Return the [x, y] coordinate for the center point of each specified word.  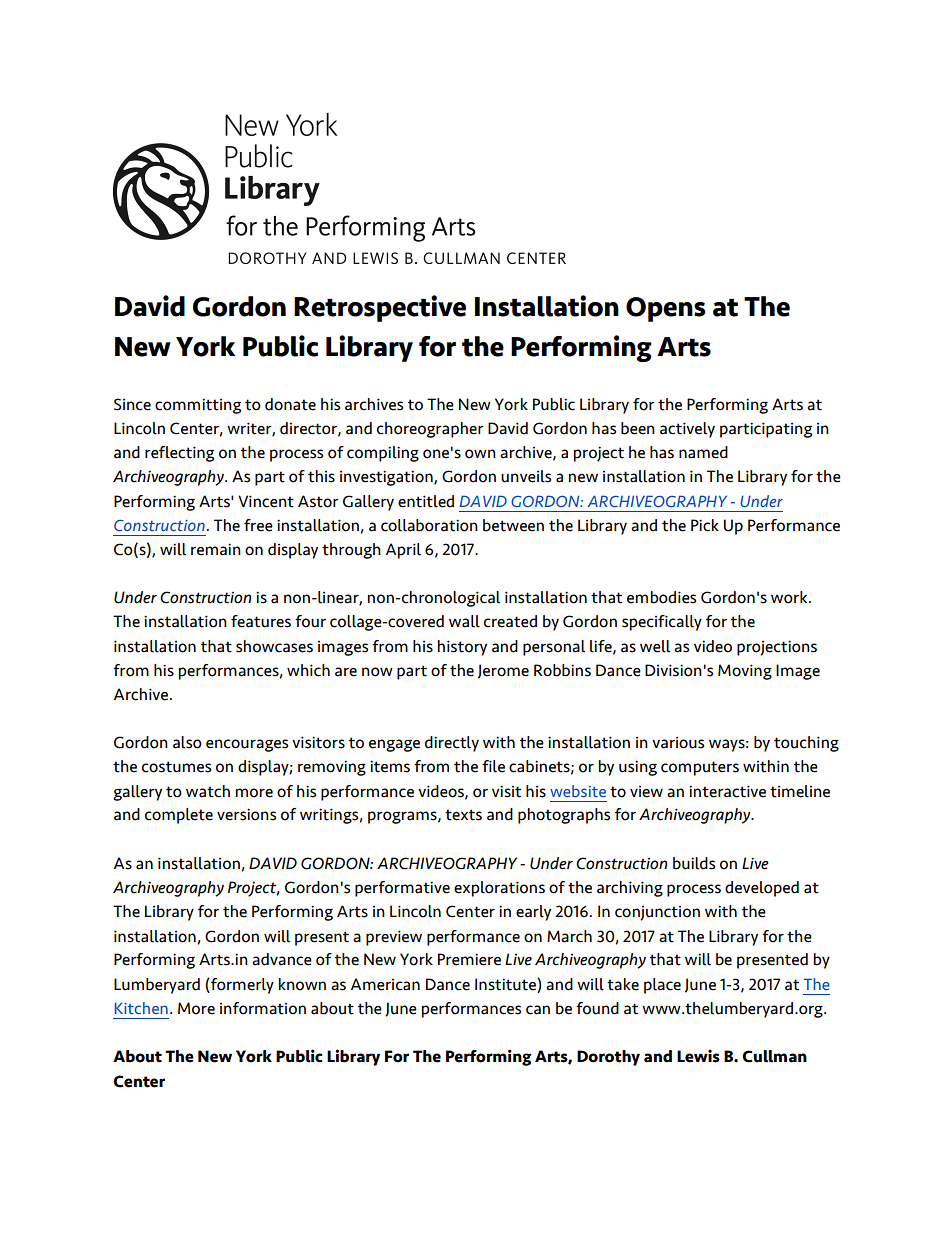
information [263, 1008]
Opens [666, 309]
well [655, 646]
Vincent [266, 501]
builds [694, 863]
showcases [274, 646]
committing [198, 406]
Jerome [503, 671]
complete [179, 816]
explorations [499, 889]
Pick [705, 525]
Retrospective [380, 308]
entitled [426, 501]
